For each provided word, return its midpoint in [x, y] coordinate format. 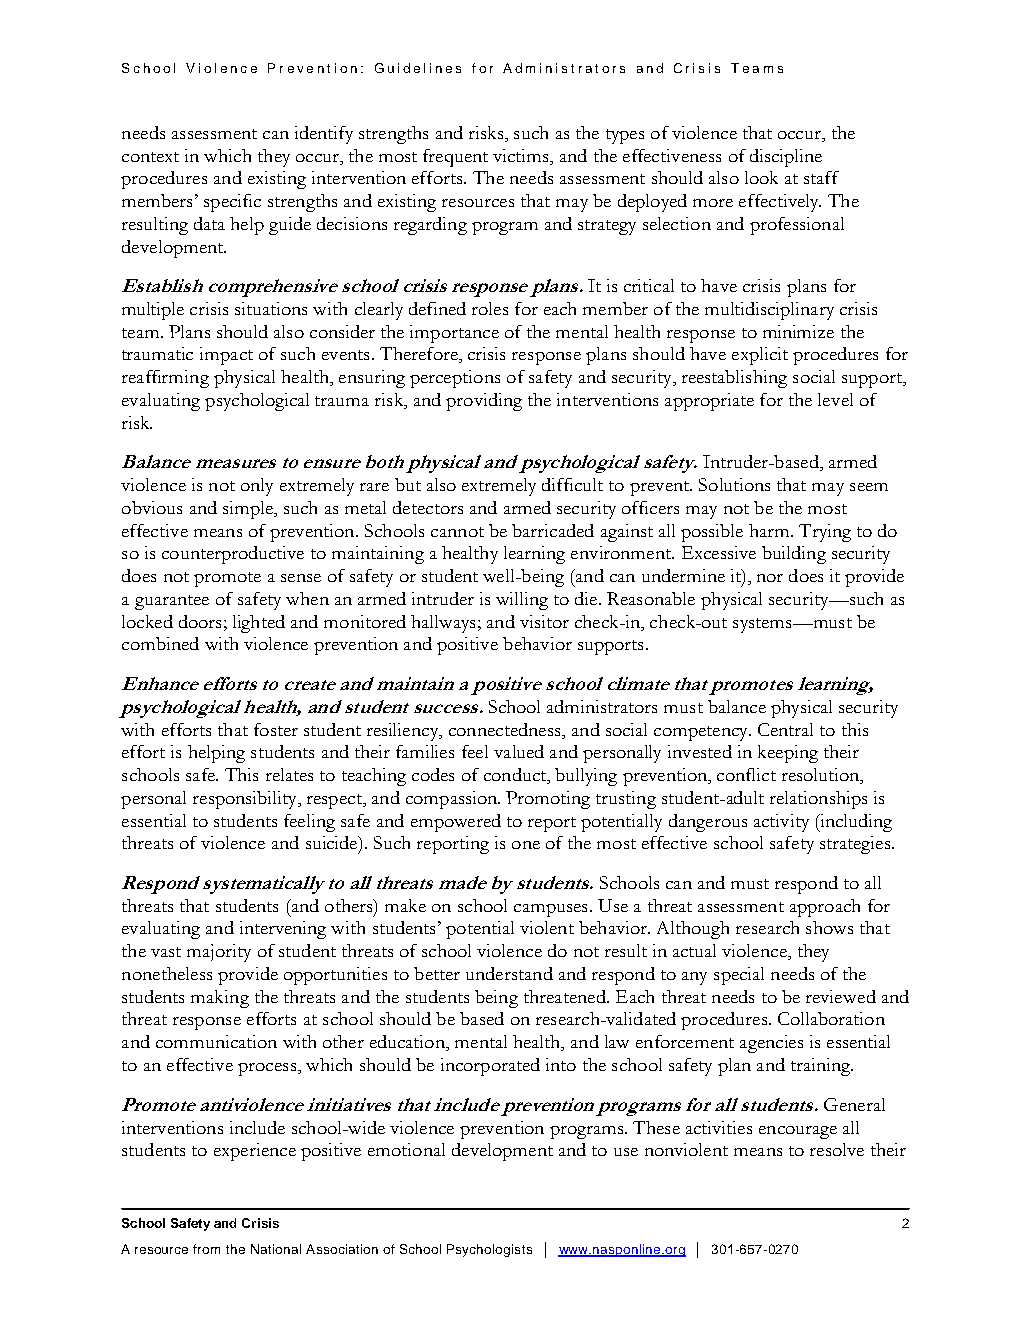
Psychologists [489, 1250]
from [206, 1249]
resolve [837, 1149]
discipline [786, 158]
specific [232, 203]
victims [522, 157]
